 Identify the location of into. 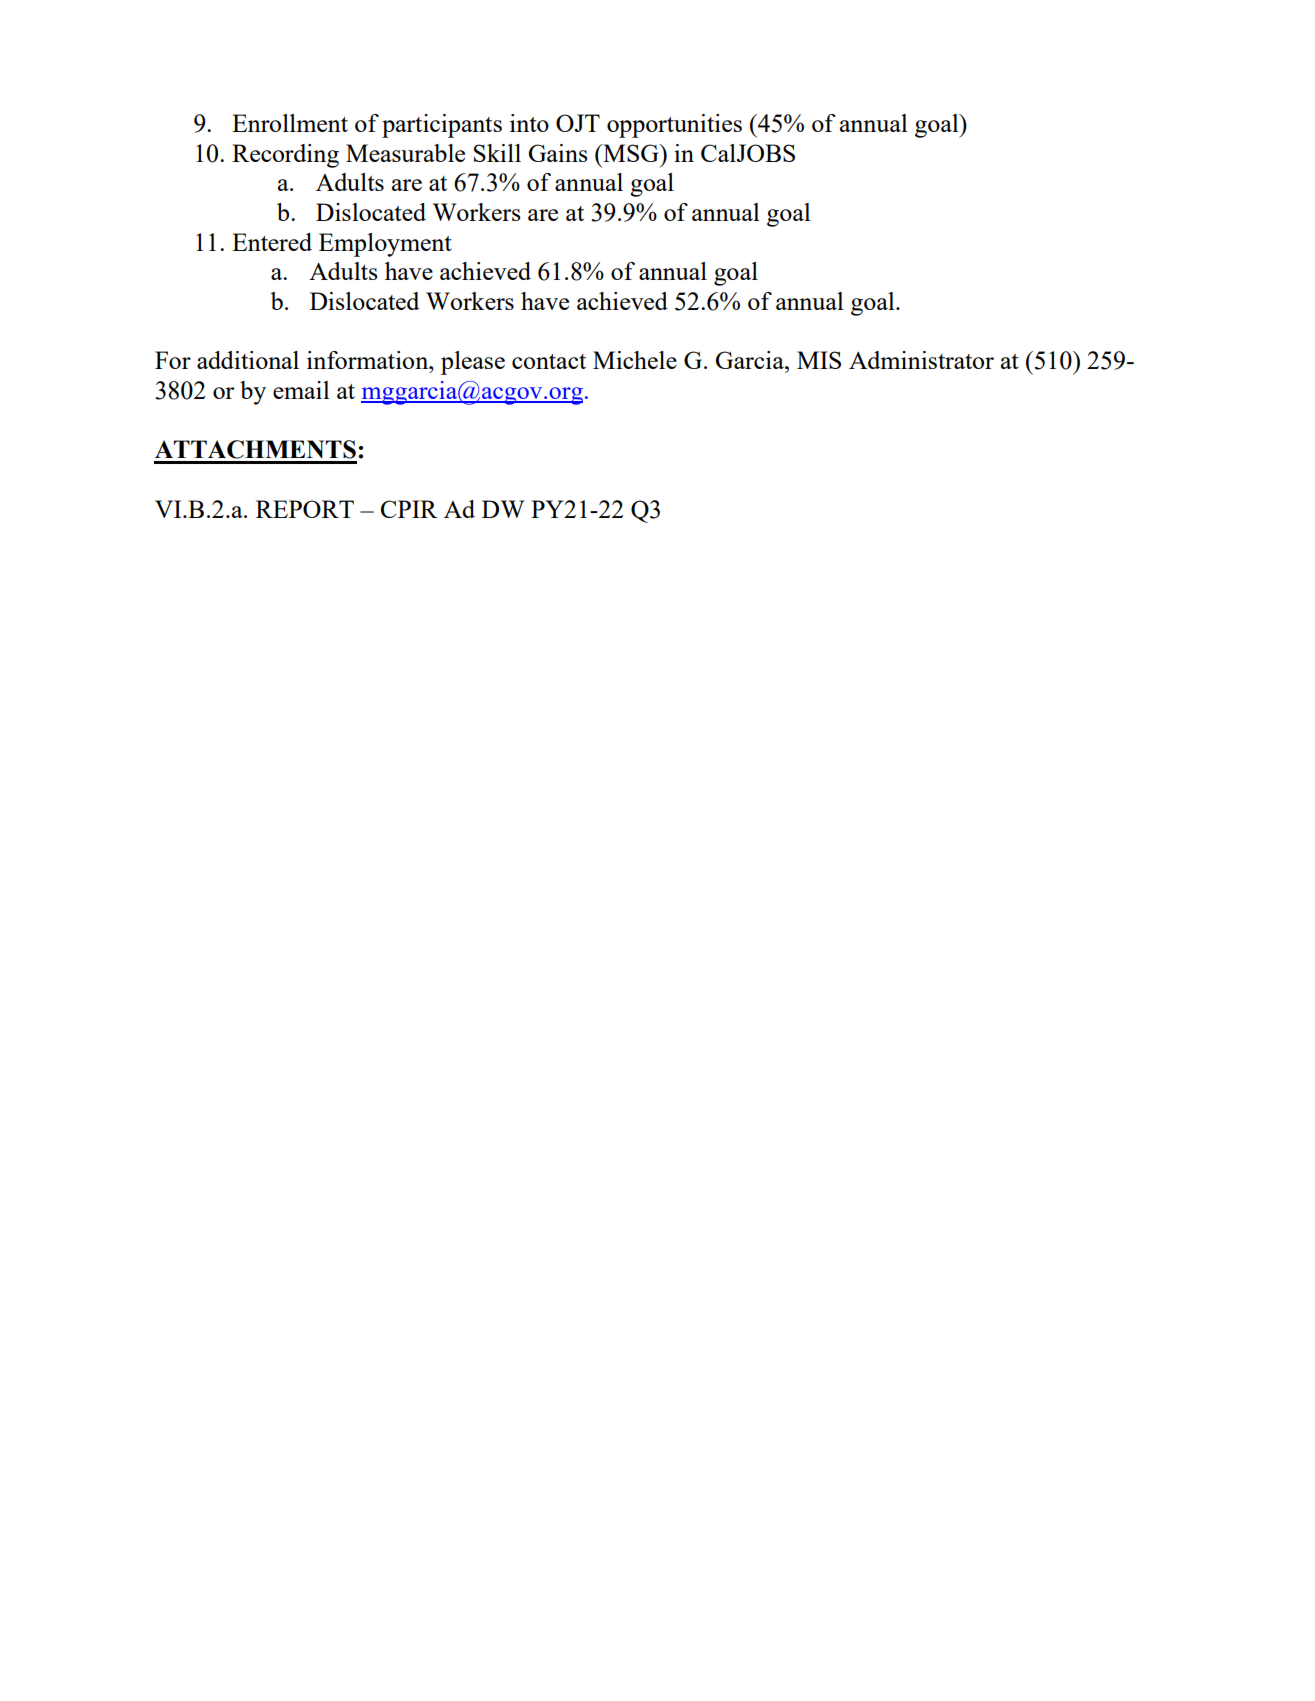
(529, 123).
